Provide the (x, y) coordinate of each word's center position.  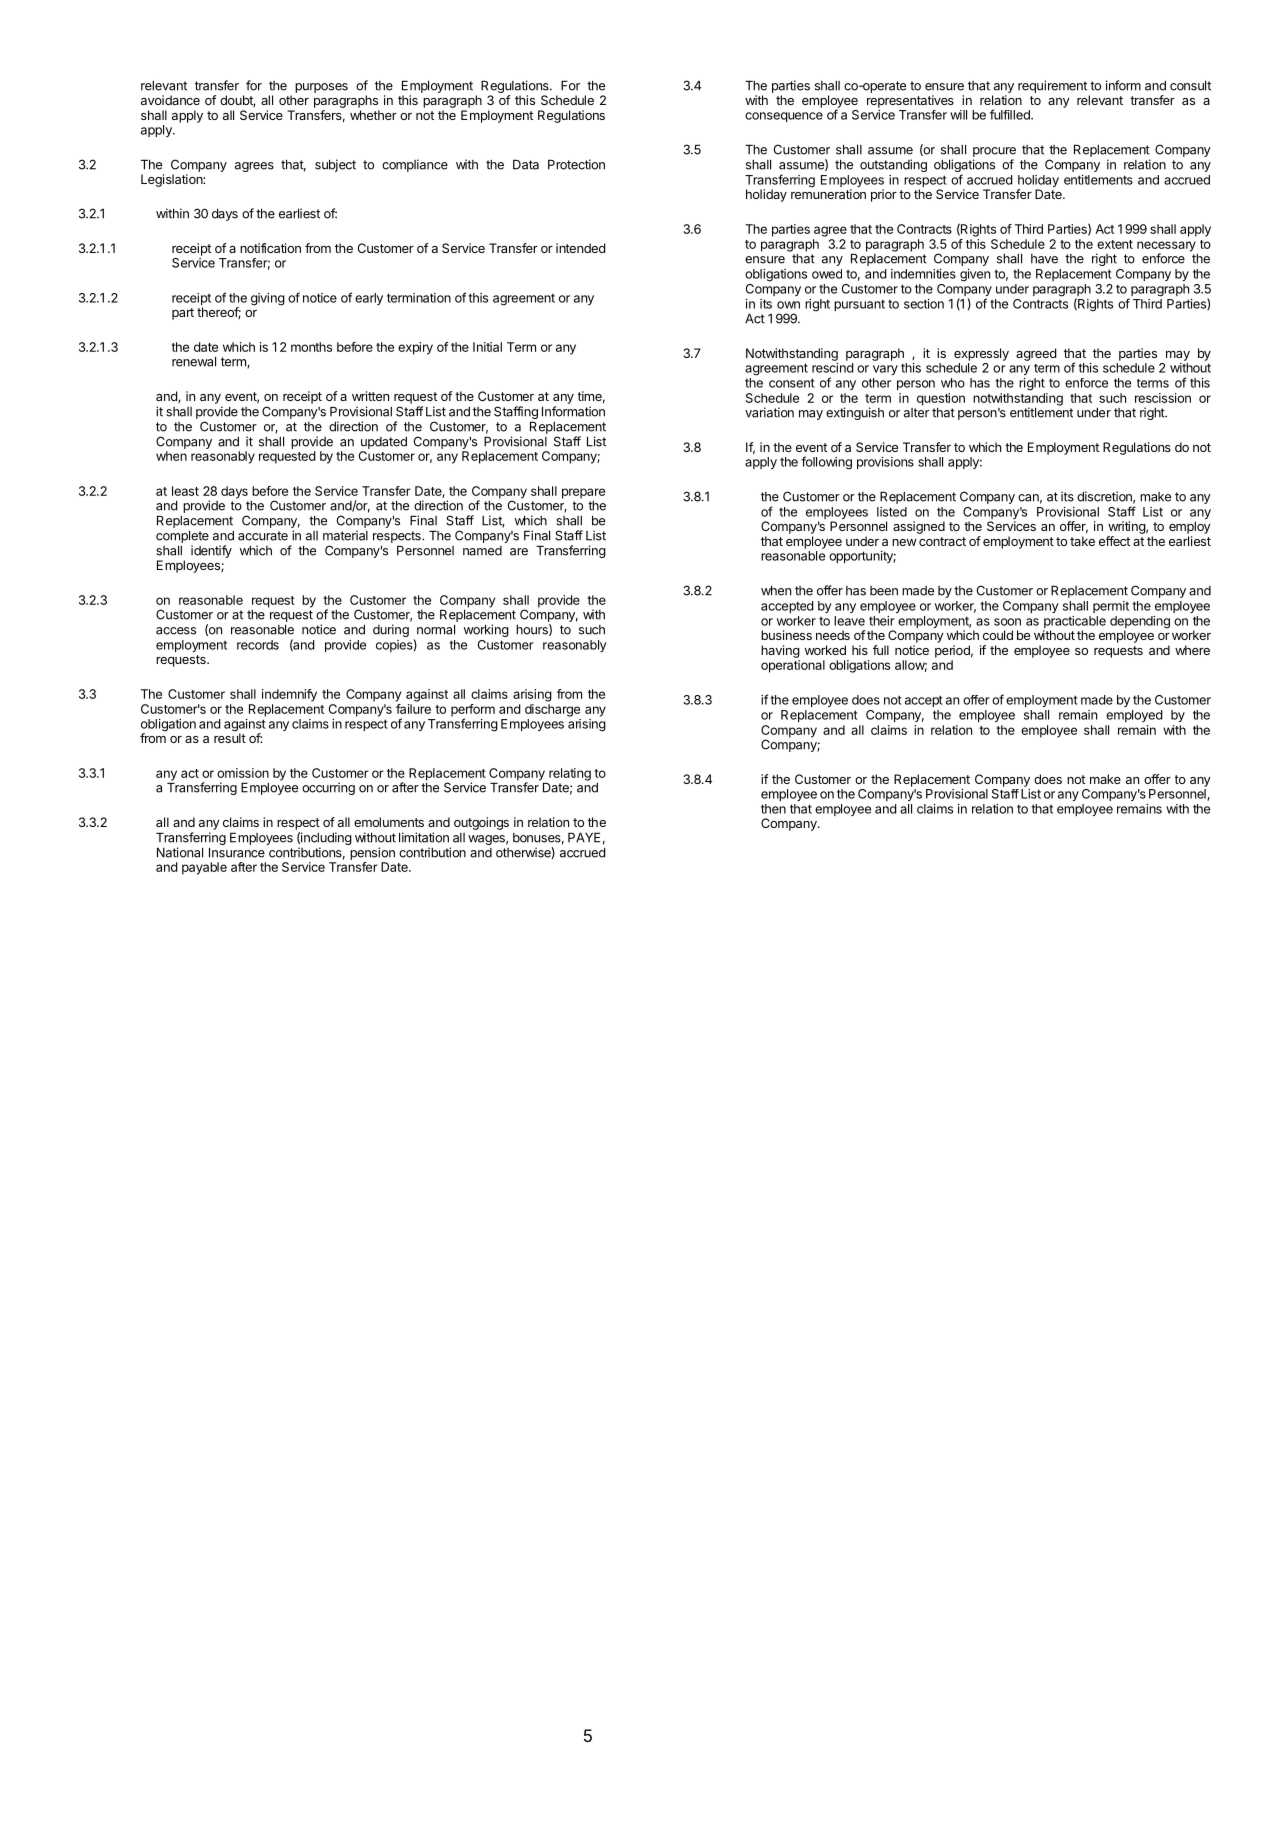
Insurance (237, 852)
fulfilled (1011, 114)
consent (792, 383)
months (311, 347)
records (258, 645)
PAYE (584, 837)
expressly (981, 354)
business (786, 635)
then (773, 809)
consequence (784, 117)
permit (1111, 607)
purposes (321, 88)
